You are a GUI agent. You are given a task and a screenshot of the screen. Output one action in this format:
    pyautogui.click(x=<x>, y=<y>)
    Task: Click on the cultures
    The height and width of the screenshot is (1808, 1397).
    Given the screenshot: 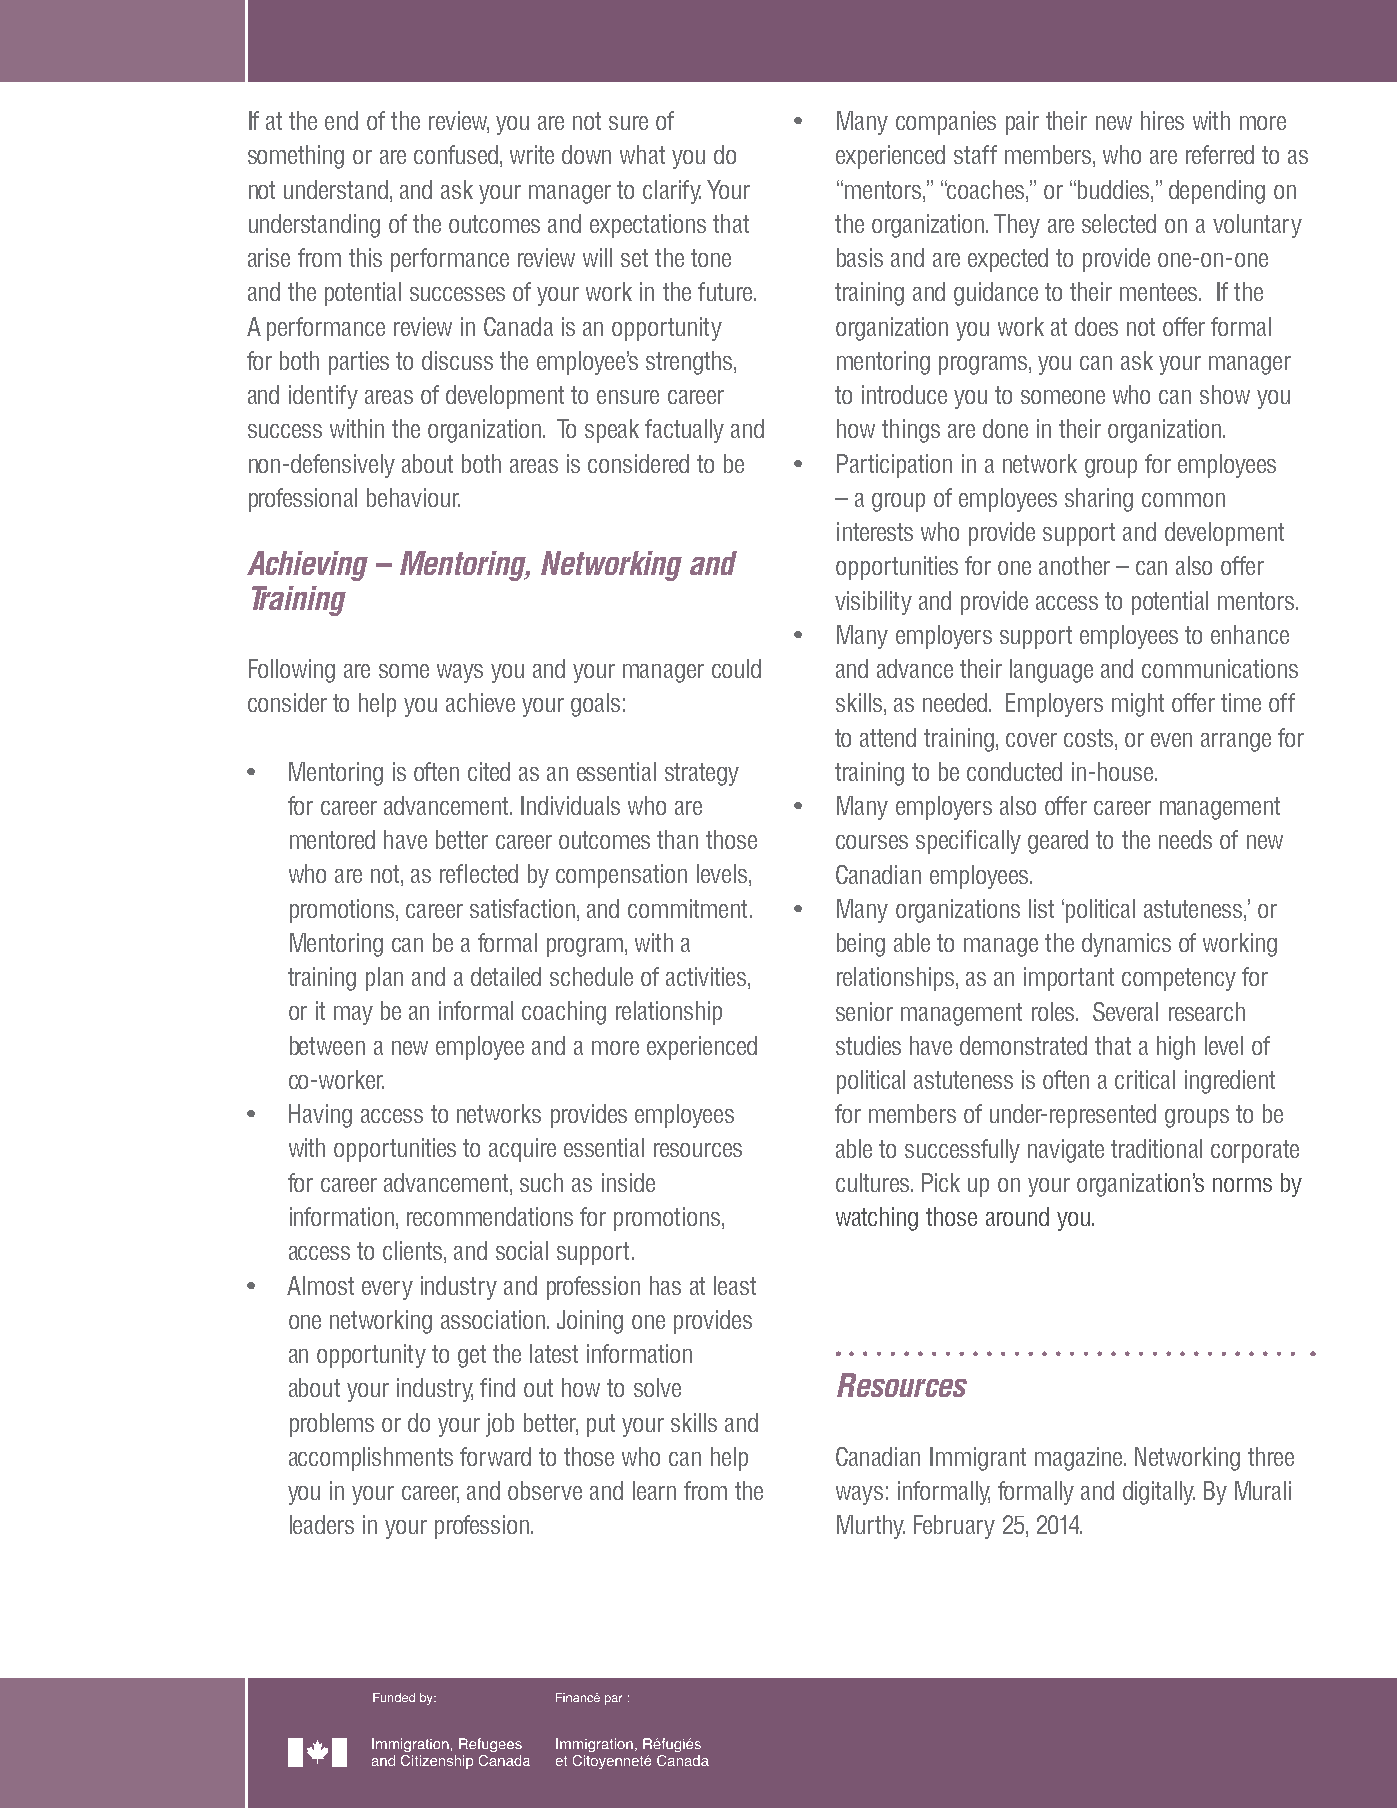 What is the action you would take?
    pyautogui.click(x=874, y=1182)
